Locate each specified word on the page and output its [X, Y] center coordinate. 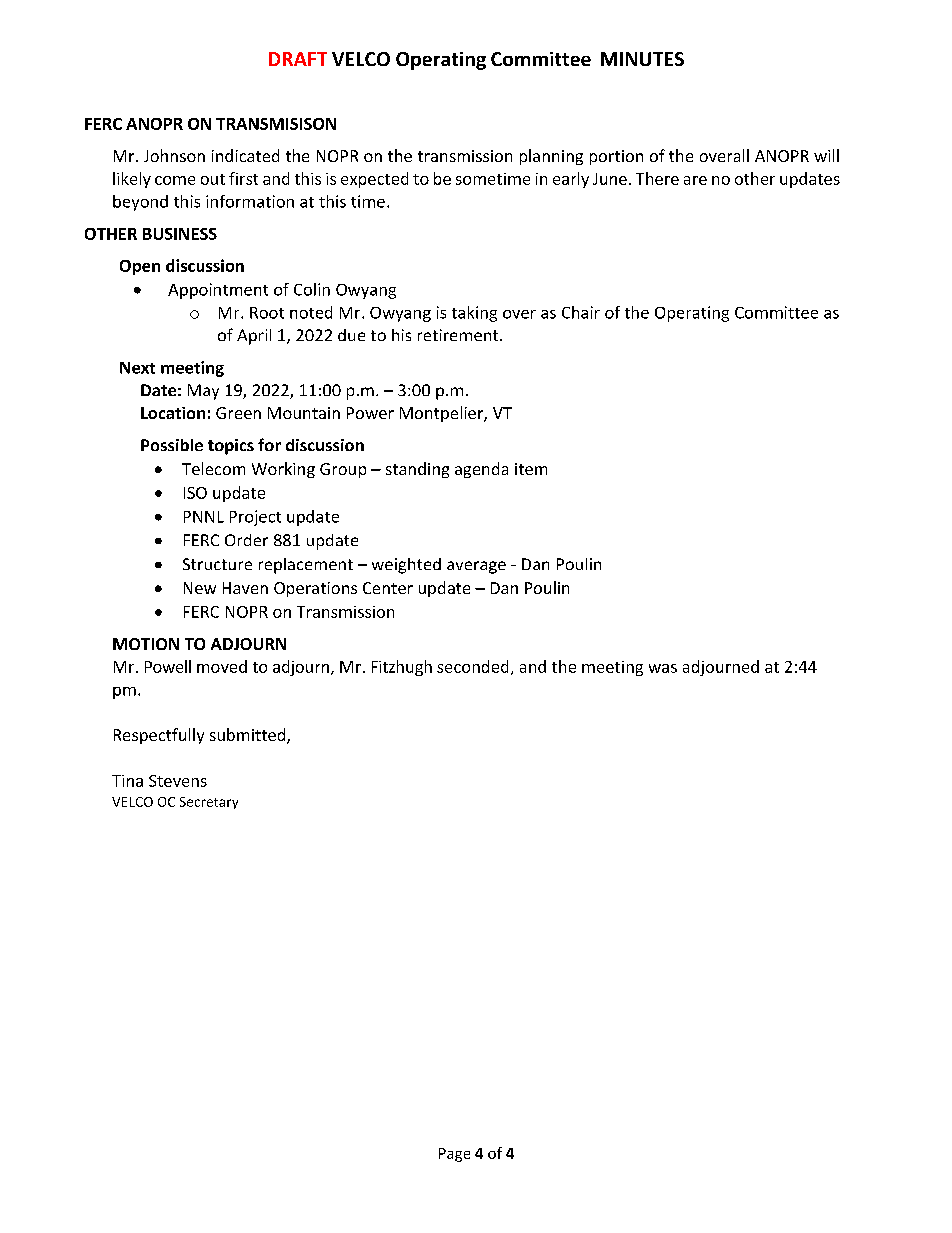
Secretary [209, 803]
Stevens [178, 781]
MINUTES [642, 59]
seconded [472, 666]
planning [551, 157]
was [663, 668]
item [531, 469]
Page [454, 1155]
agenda [481, 470]
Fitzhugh [402, 668]
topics [231, 447]
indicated [245, 155]
